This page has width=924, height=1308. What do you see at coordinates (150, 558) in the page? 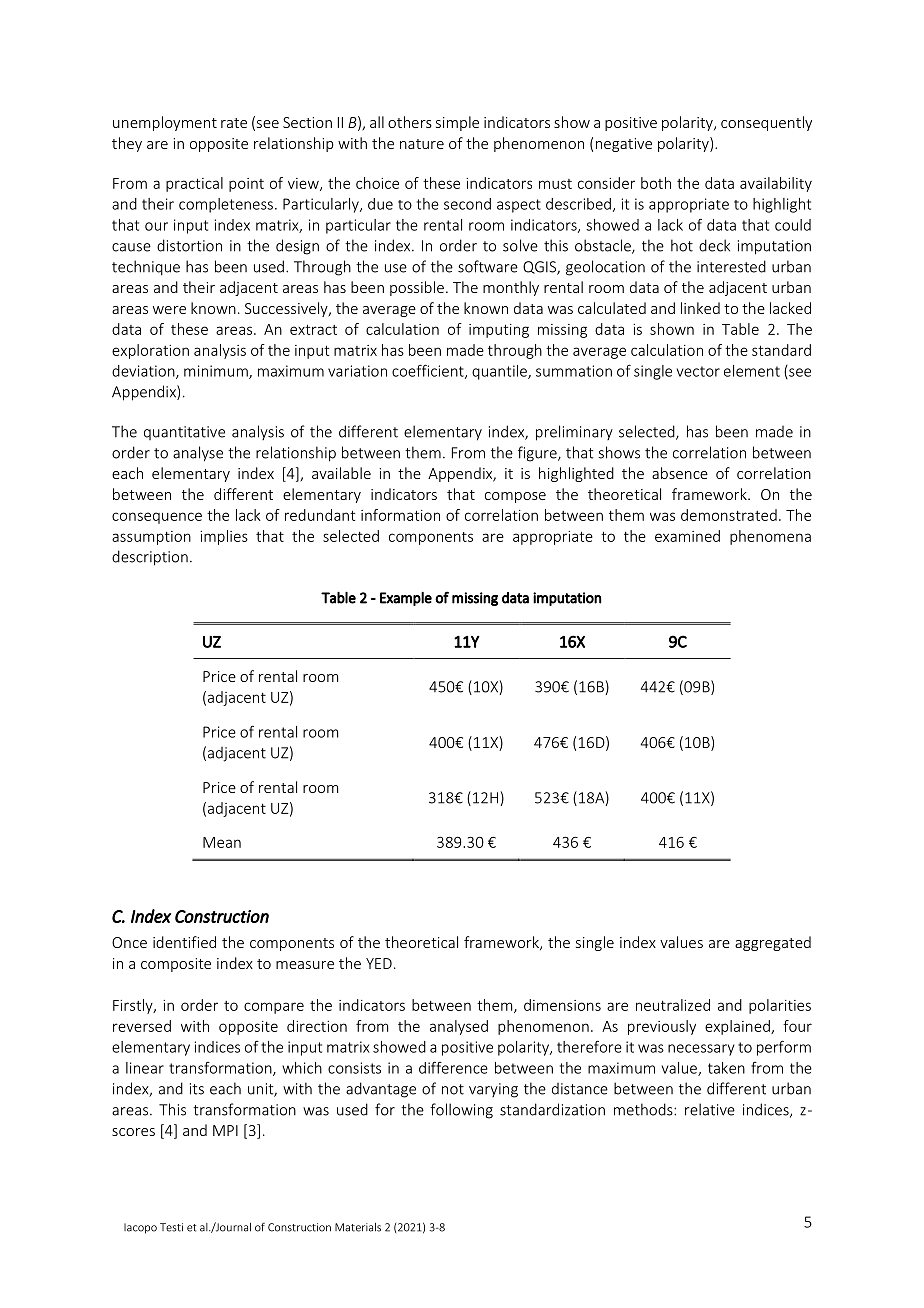
I see `description` at bounding box center [150, 558].
